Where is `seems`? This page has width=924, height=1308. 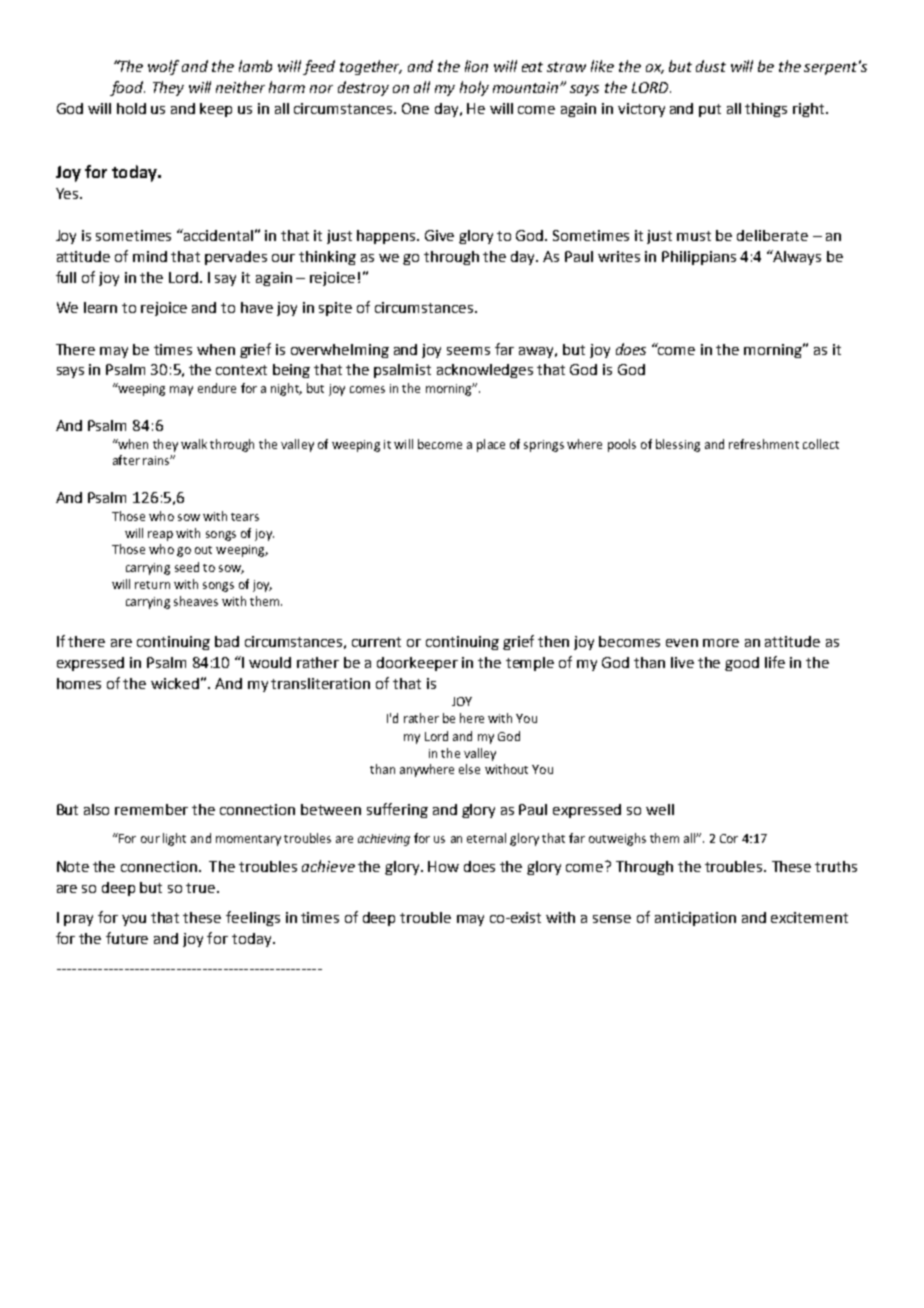 seems is located at coordinates (468, 351).
